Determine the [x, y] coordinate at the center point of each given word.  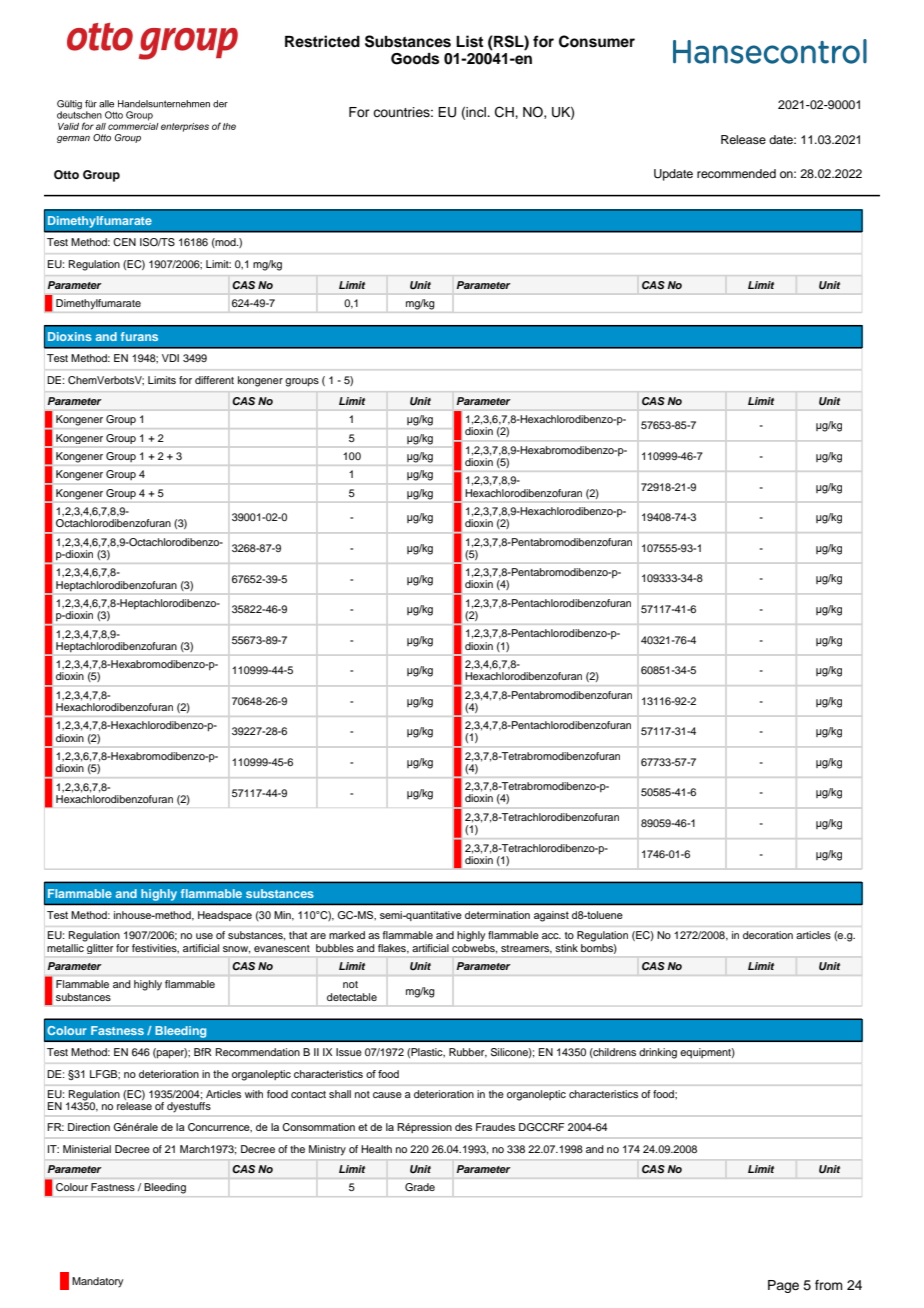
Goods [415, 59]
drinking [658, 1053]
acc [551, 936]
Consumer [597, 41]
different [214, 380]
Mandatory [98, 1282]
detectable [352, 997]
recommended [736, 173]
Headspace [225, 916]
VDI [170, 358]
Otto [66, 175]
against [551, 916]
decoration [768, 935]
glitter [100, 949]
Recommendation [258, 1052]
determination [497, 915]
